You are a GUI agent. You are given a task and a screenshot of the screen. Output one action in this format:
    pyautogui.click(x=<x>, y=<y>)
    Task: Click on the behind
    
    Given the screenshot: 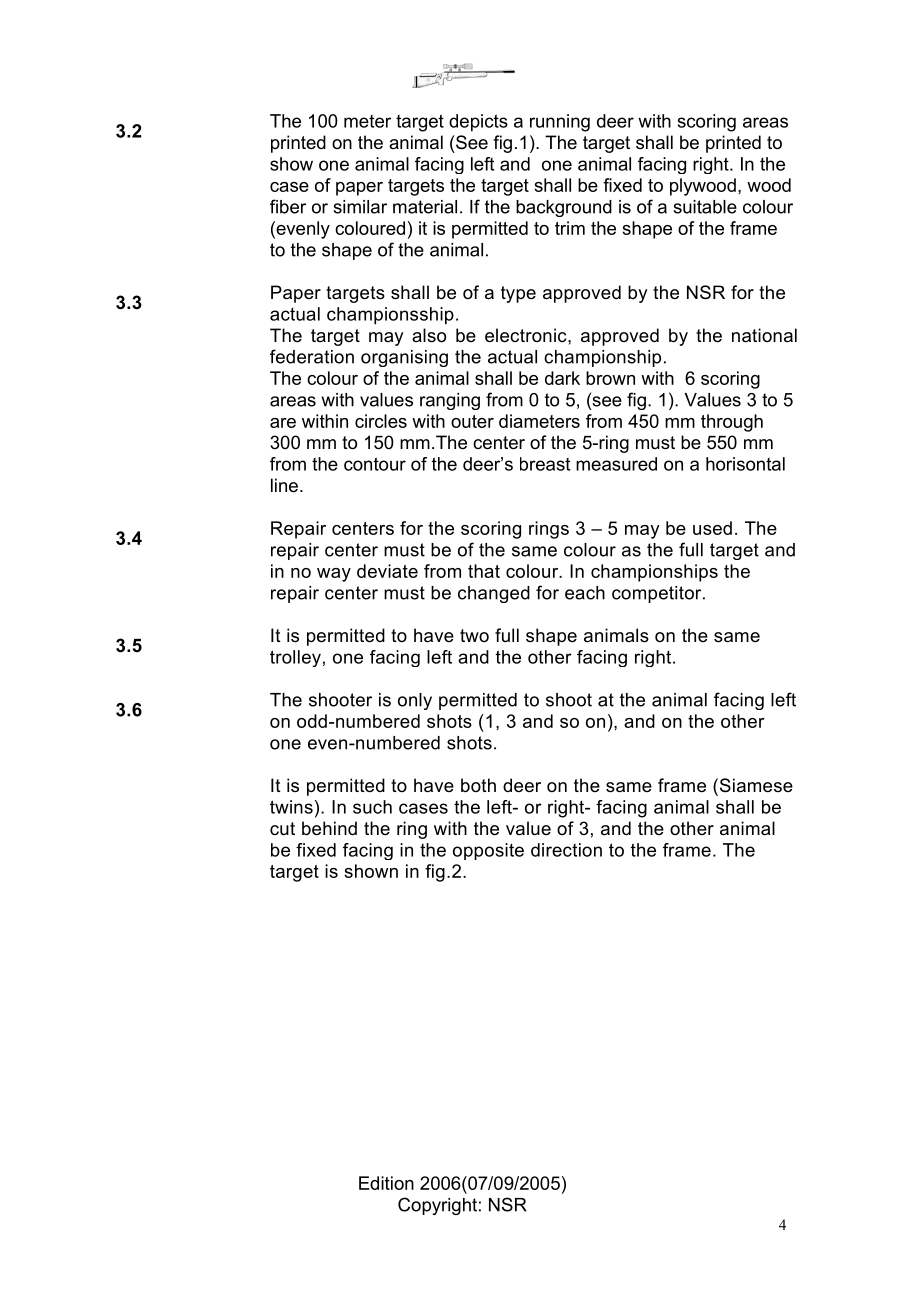 What is the action you would take?
    pyautogui.click(x=329, y=828)
